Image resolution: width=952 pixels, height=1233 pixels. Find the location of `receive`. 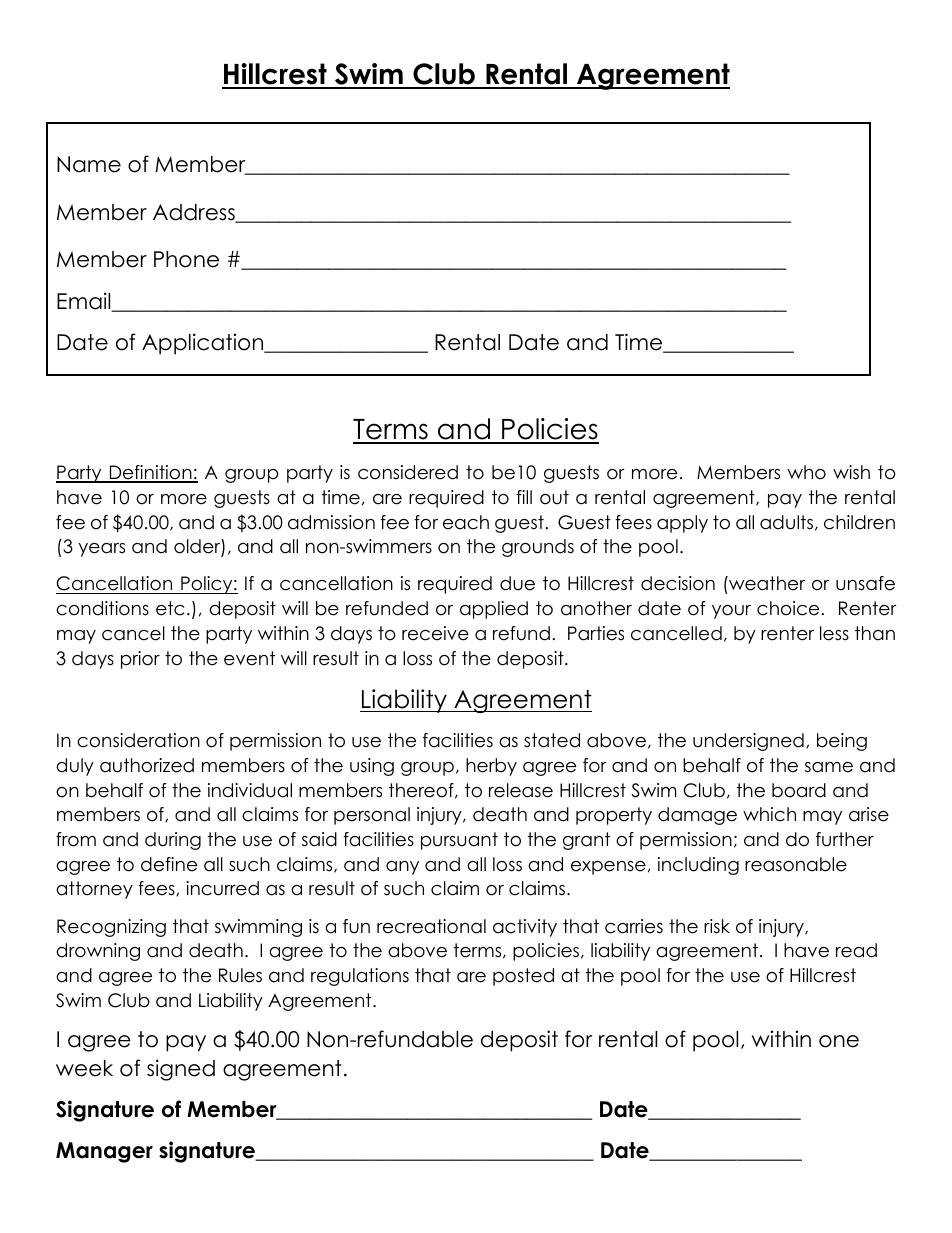

receive is located at coordinates (435, 633).
